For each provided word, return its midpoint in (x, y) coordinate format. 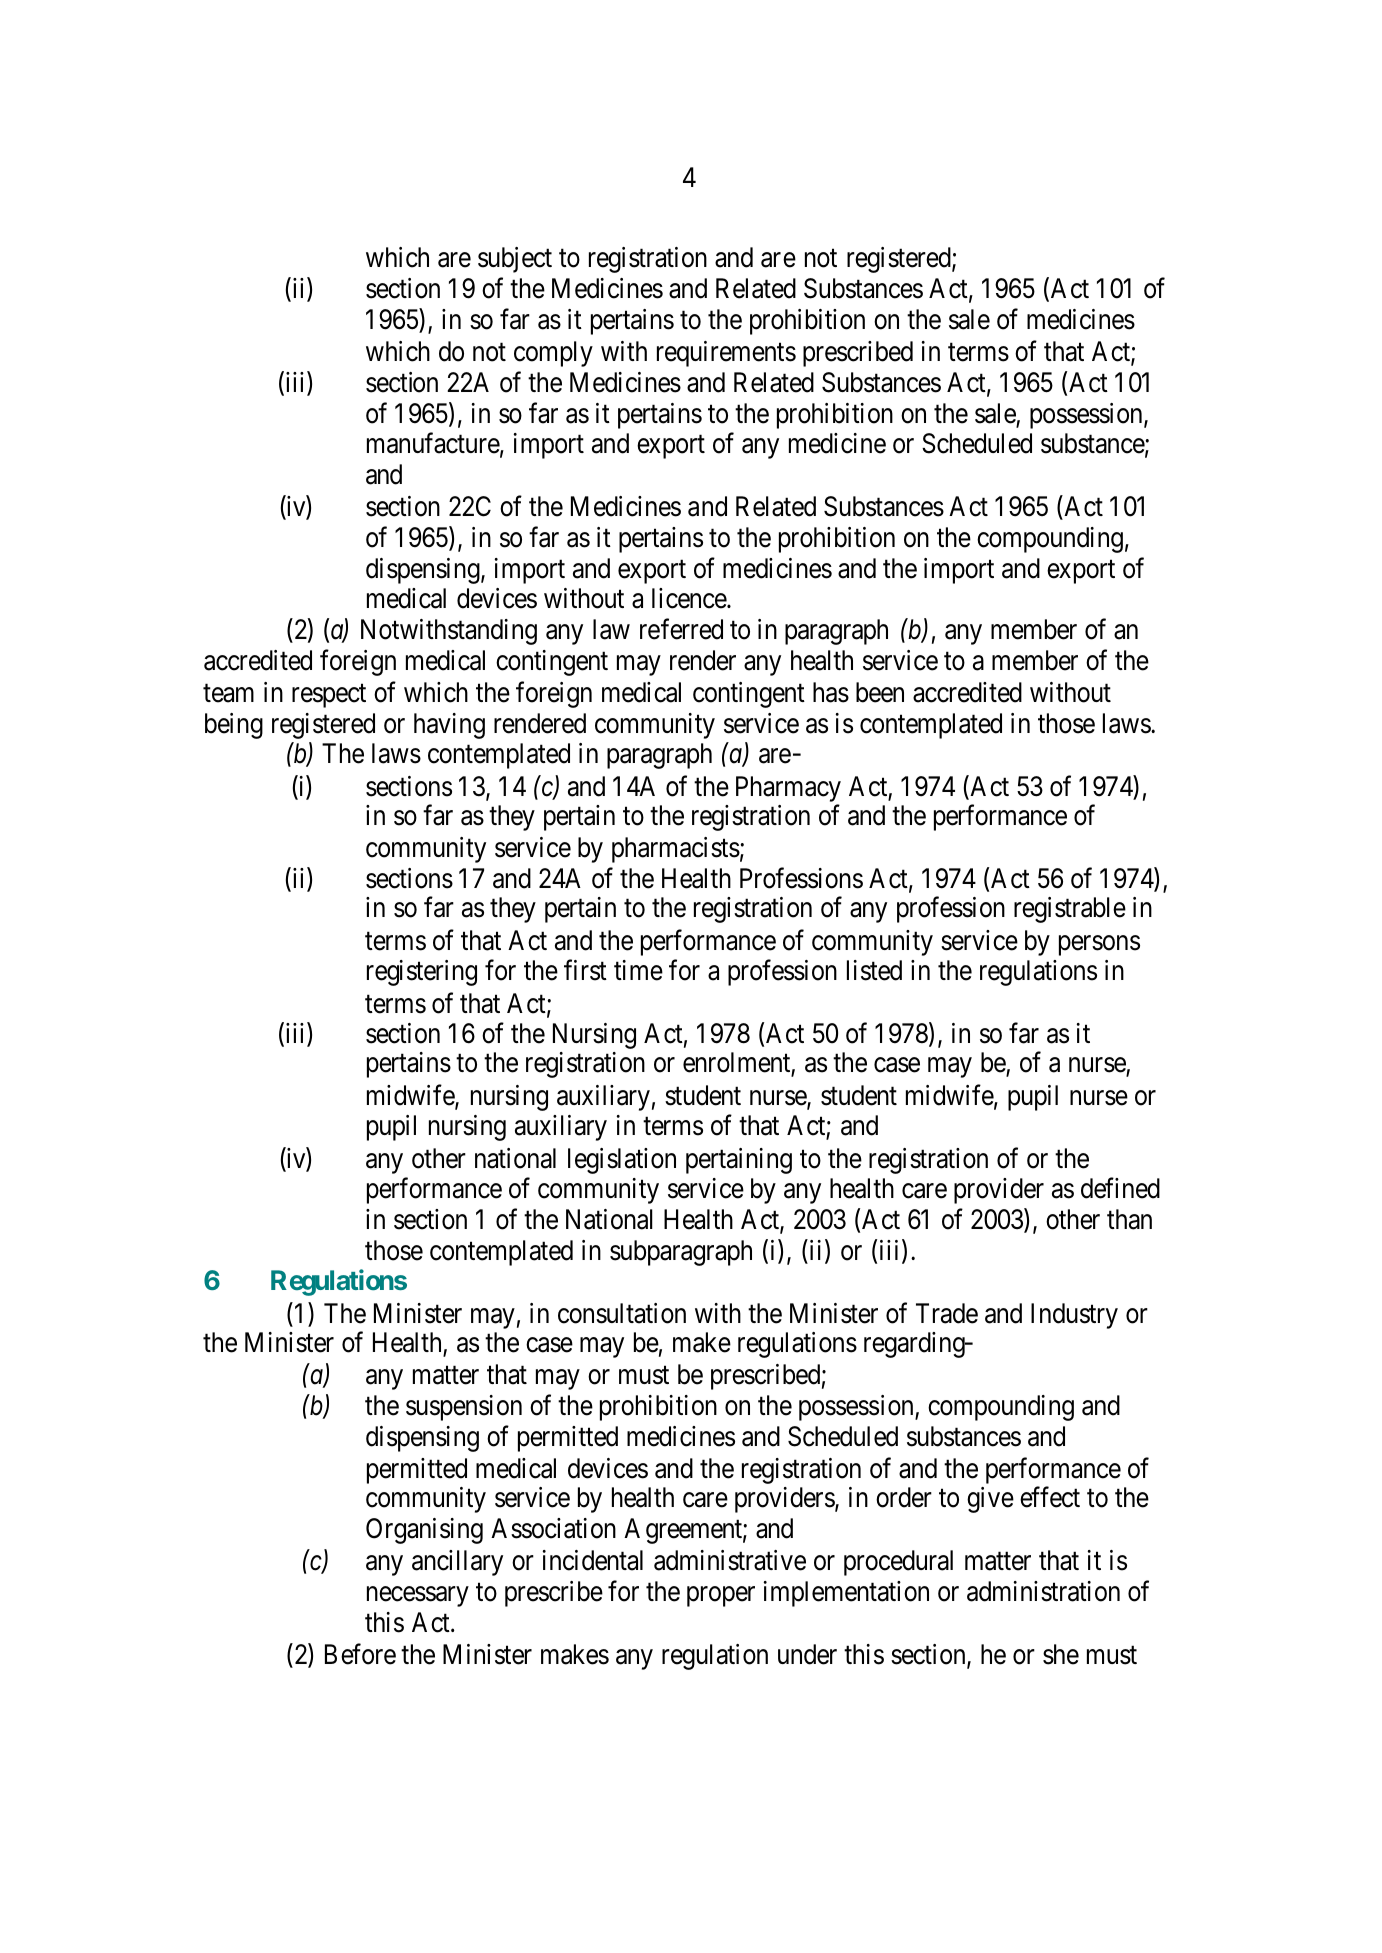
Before (360, 1654)
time (638, 970)
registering (422, 973)
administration (1043, 1591)
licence (690, 598)
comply (553, 354)
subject (515, 260)
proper (721, 1597)
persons (1099, 946)
